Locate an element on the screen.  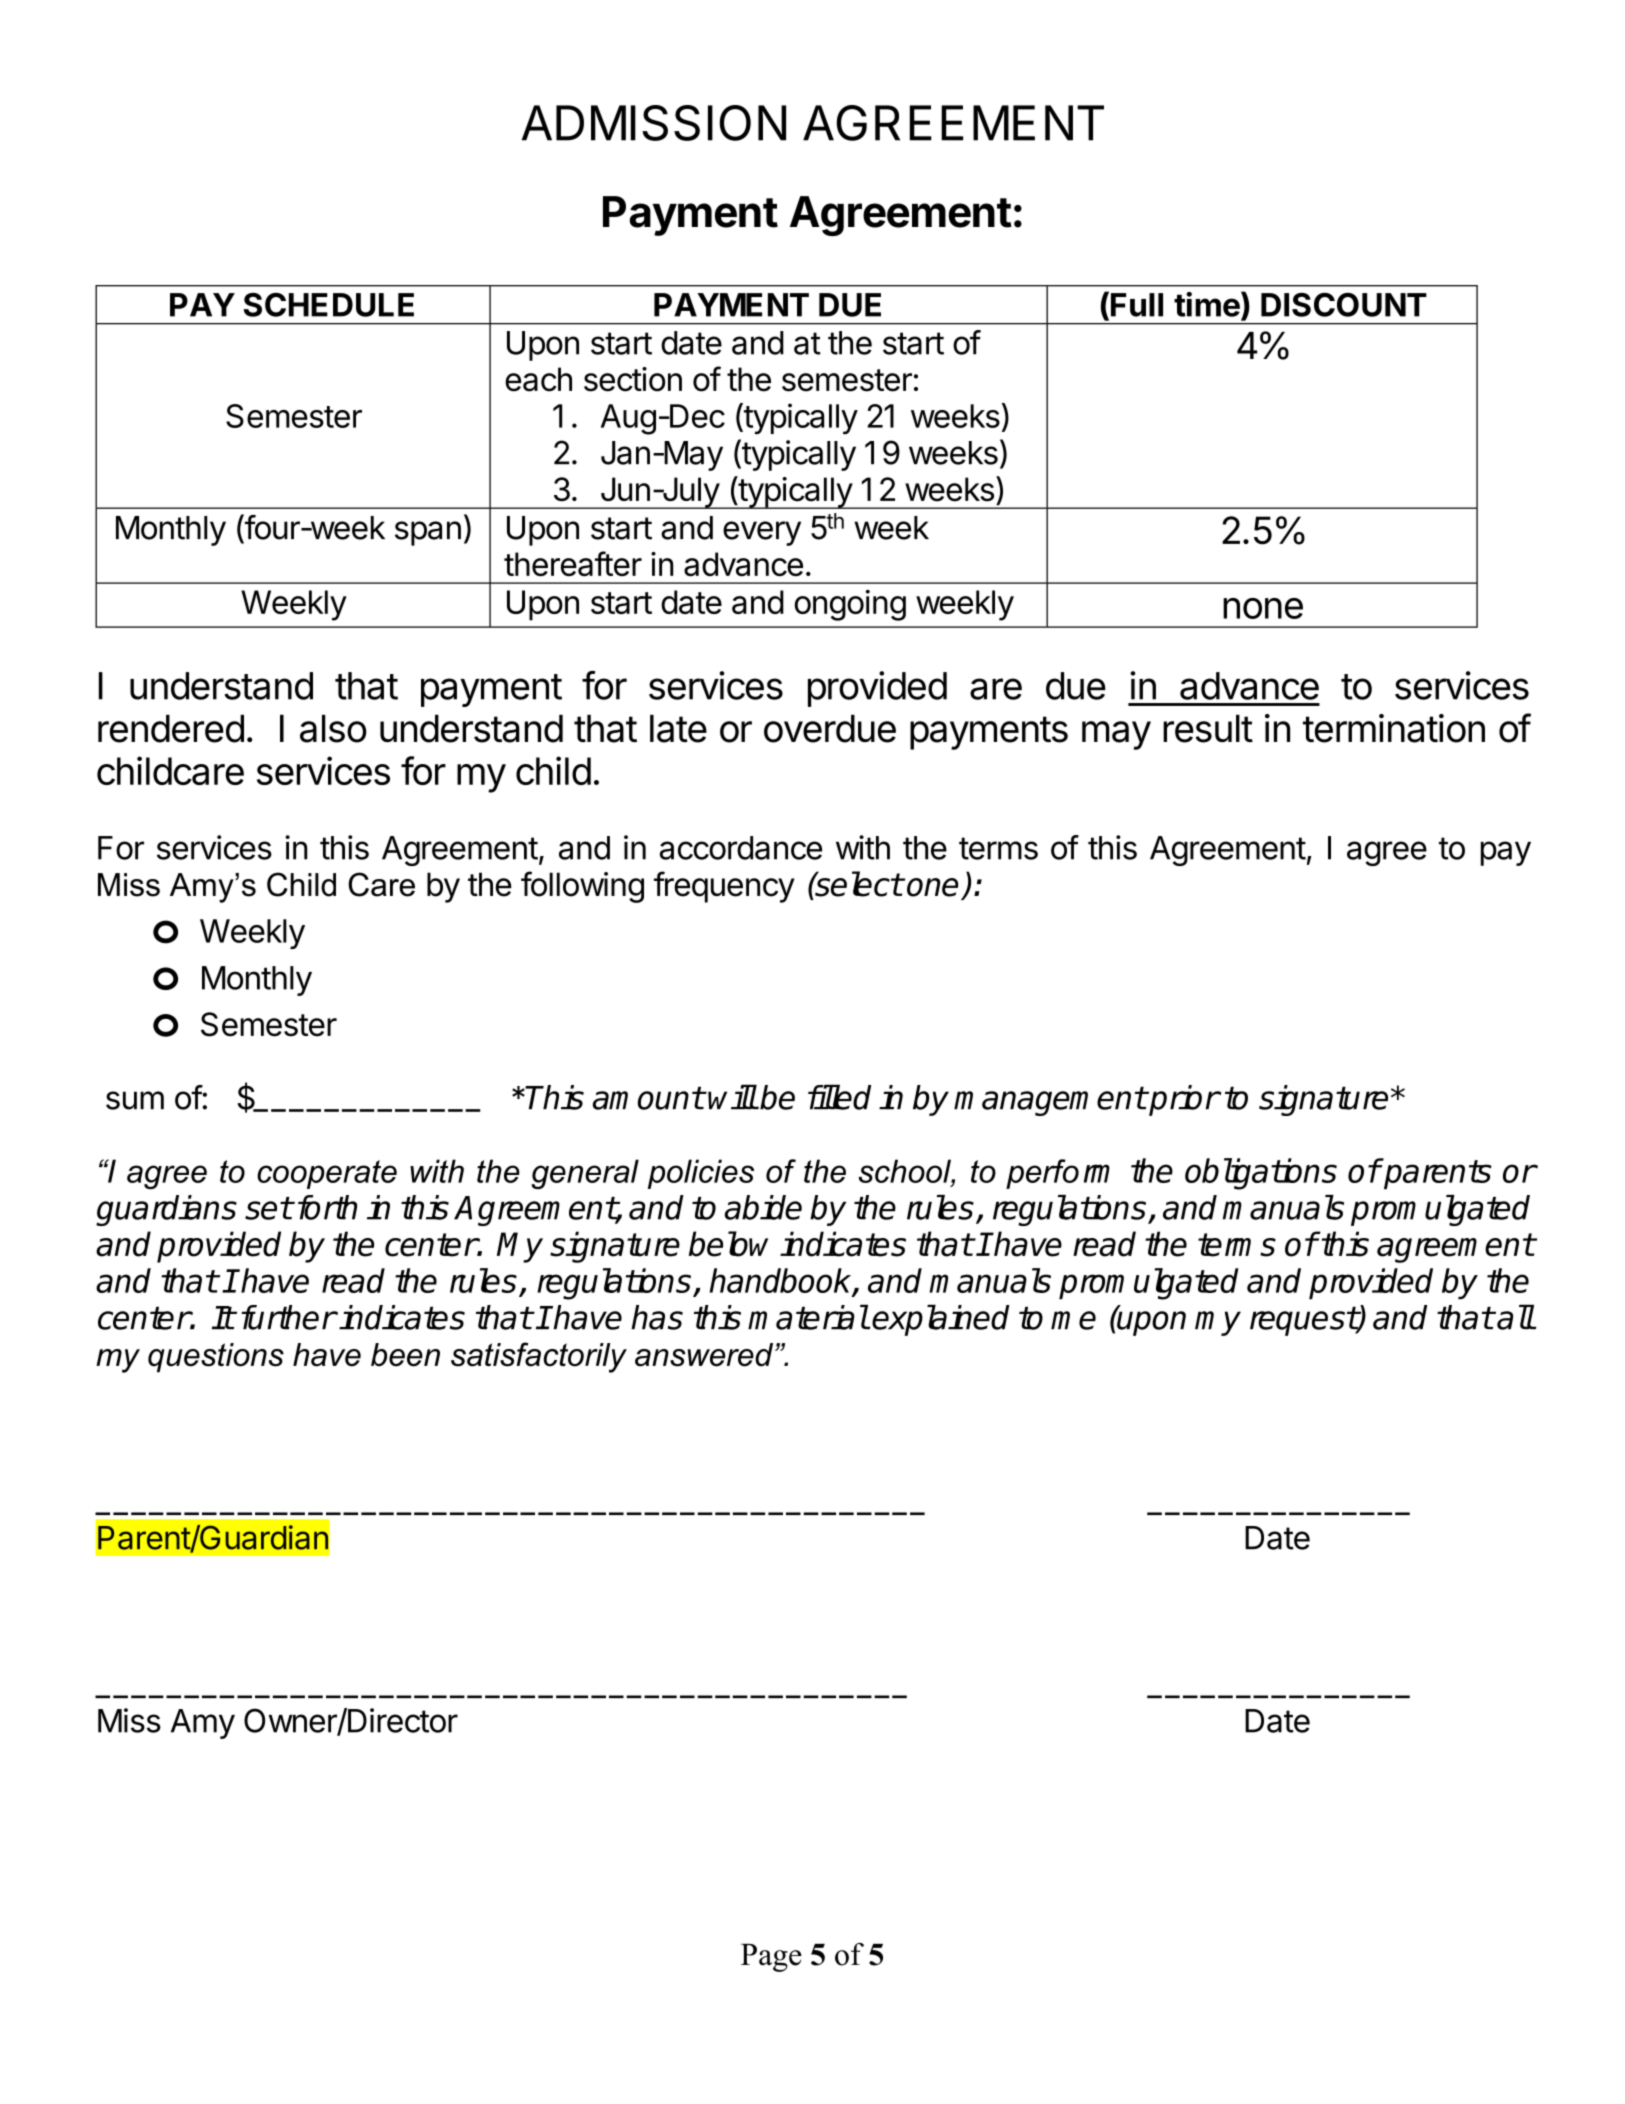
time is located at coordinates (1207, 304).
